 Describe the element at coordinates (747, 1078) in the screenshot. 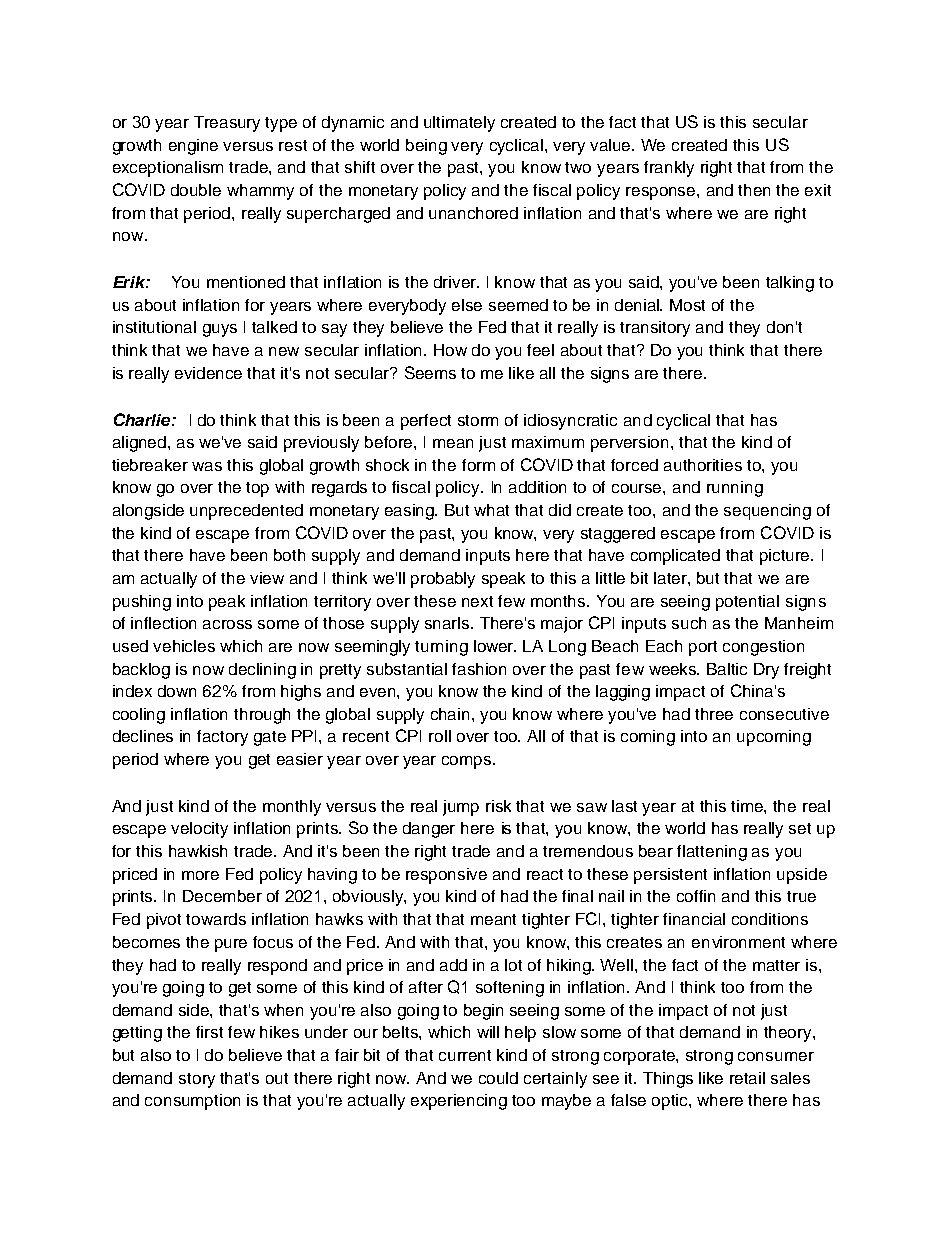

I see `retail` at that location.
